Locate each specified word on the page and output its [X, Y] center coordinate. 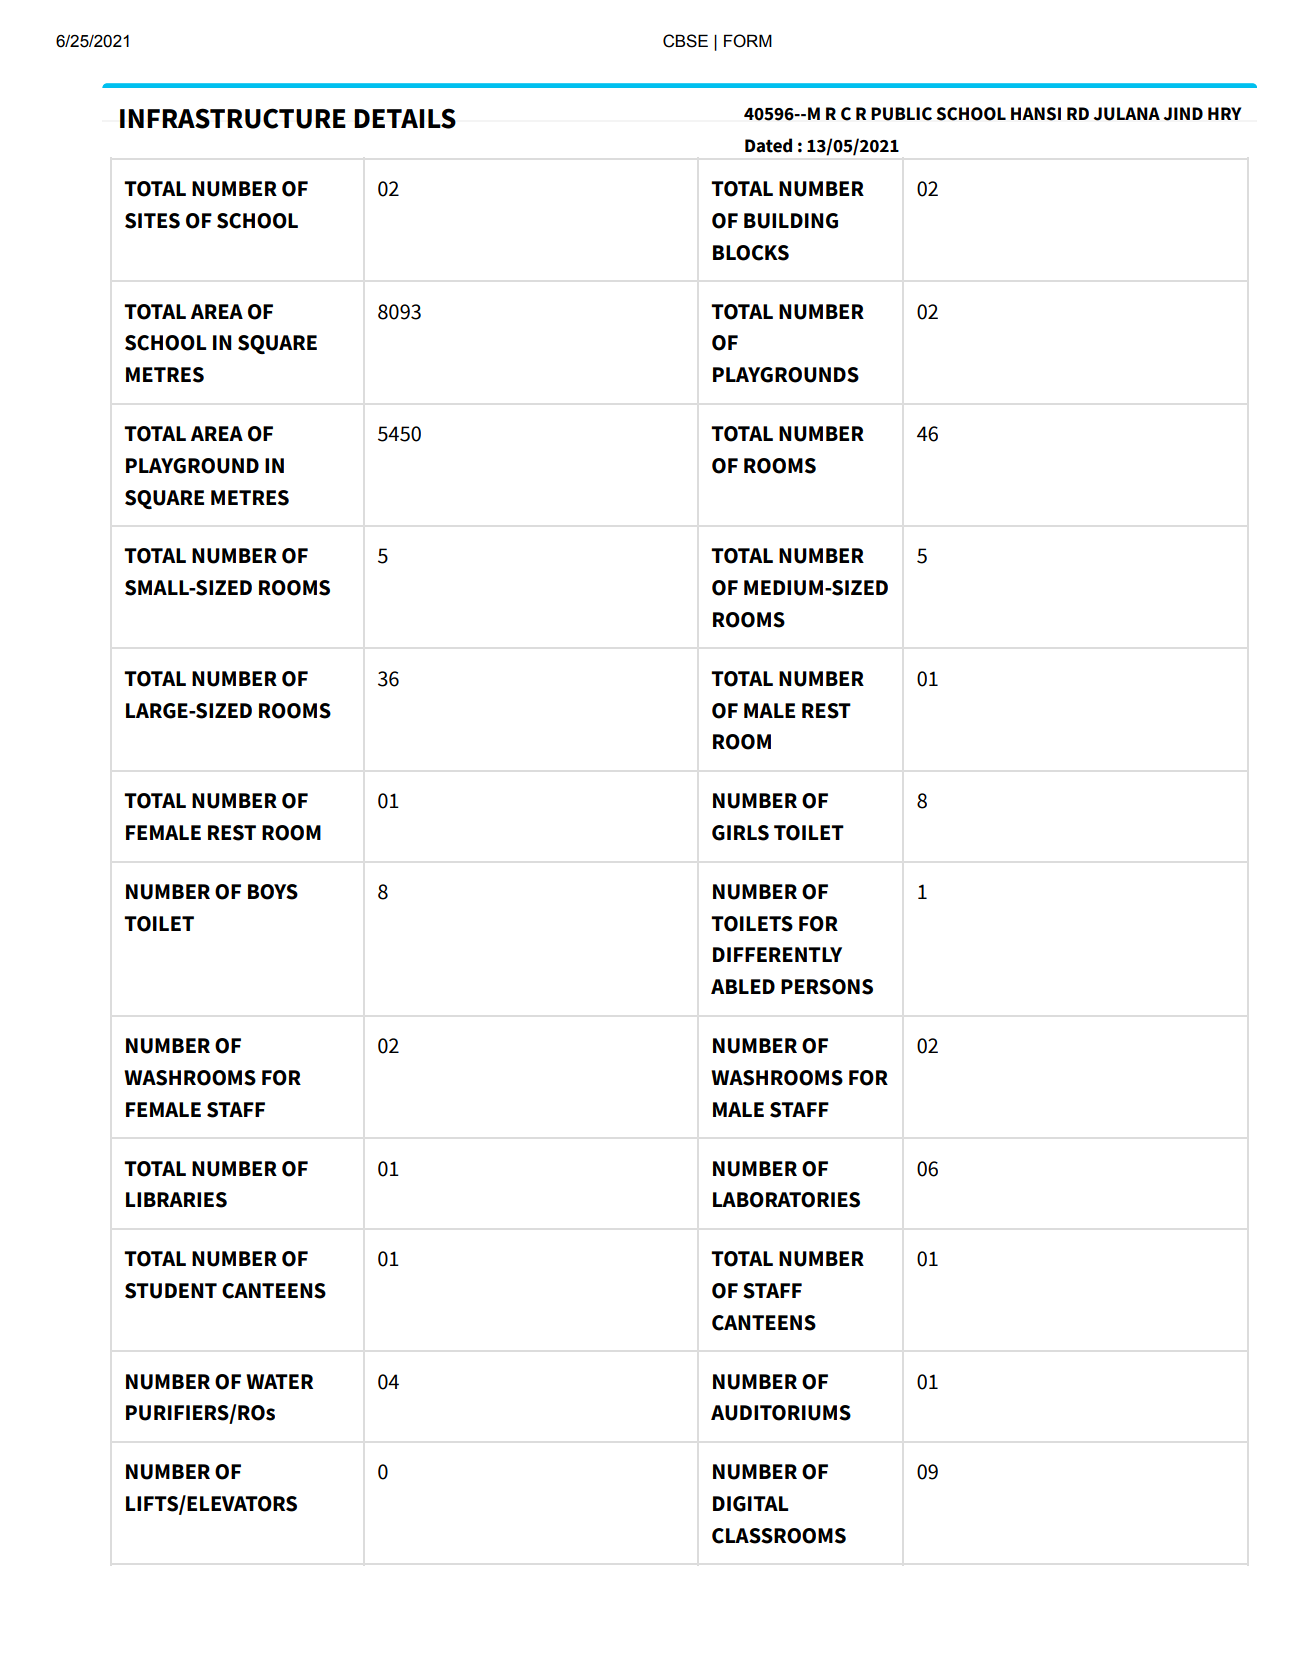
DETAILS [405, 118]
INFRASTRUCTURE [233, 118]
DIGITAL [750, 1504]
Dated [768, 145]
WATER [279, 1381]
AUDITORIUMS [781, 1413]
